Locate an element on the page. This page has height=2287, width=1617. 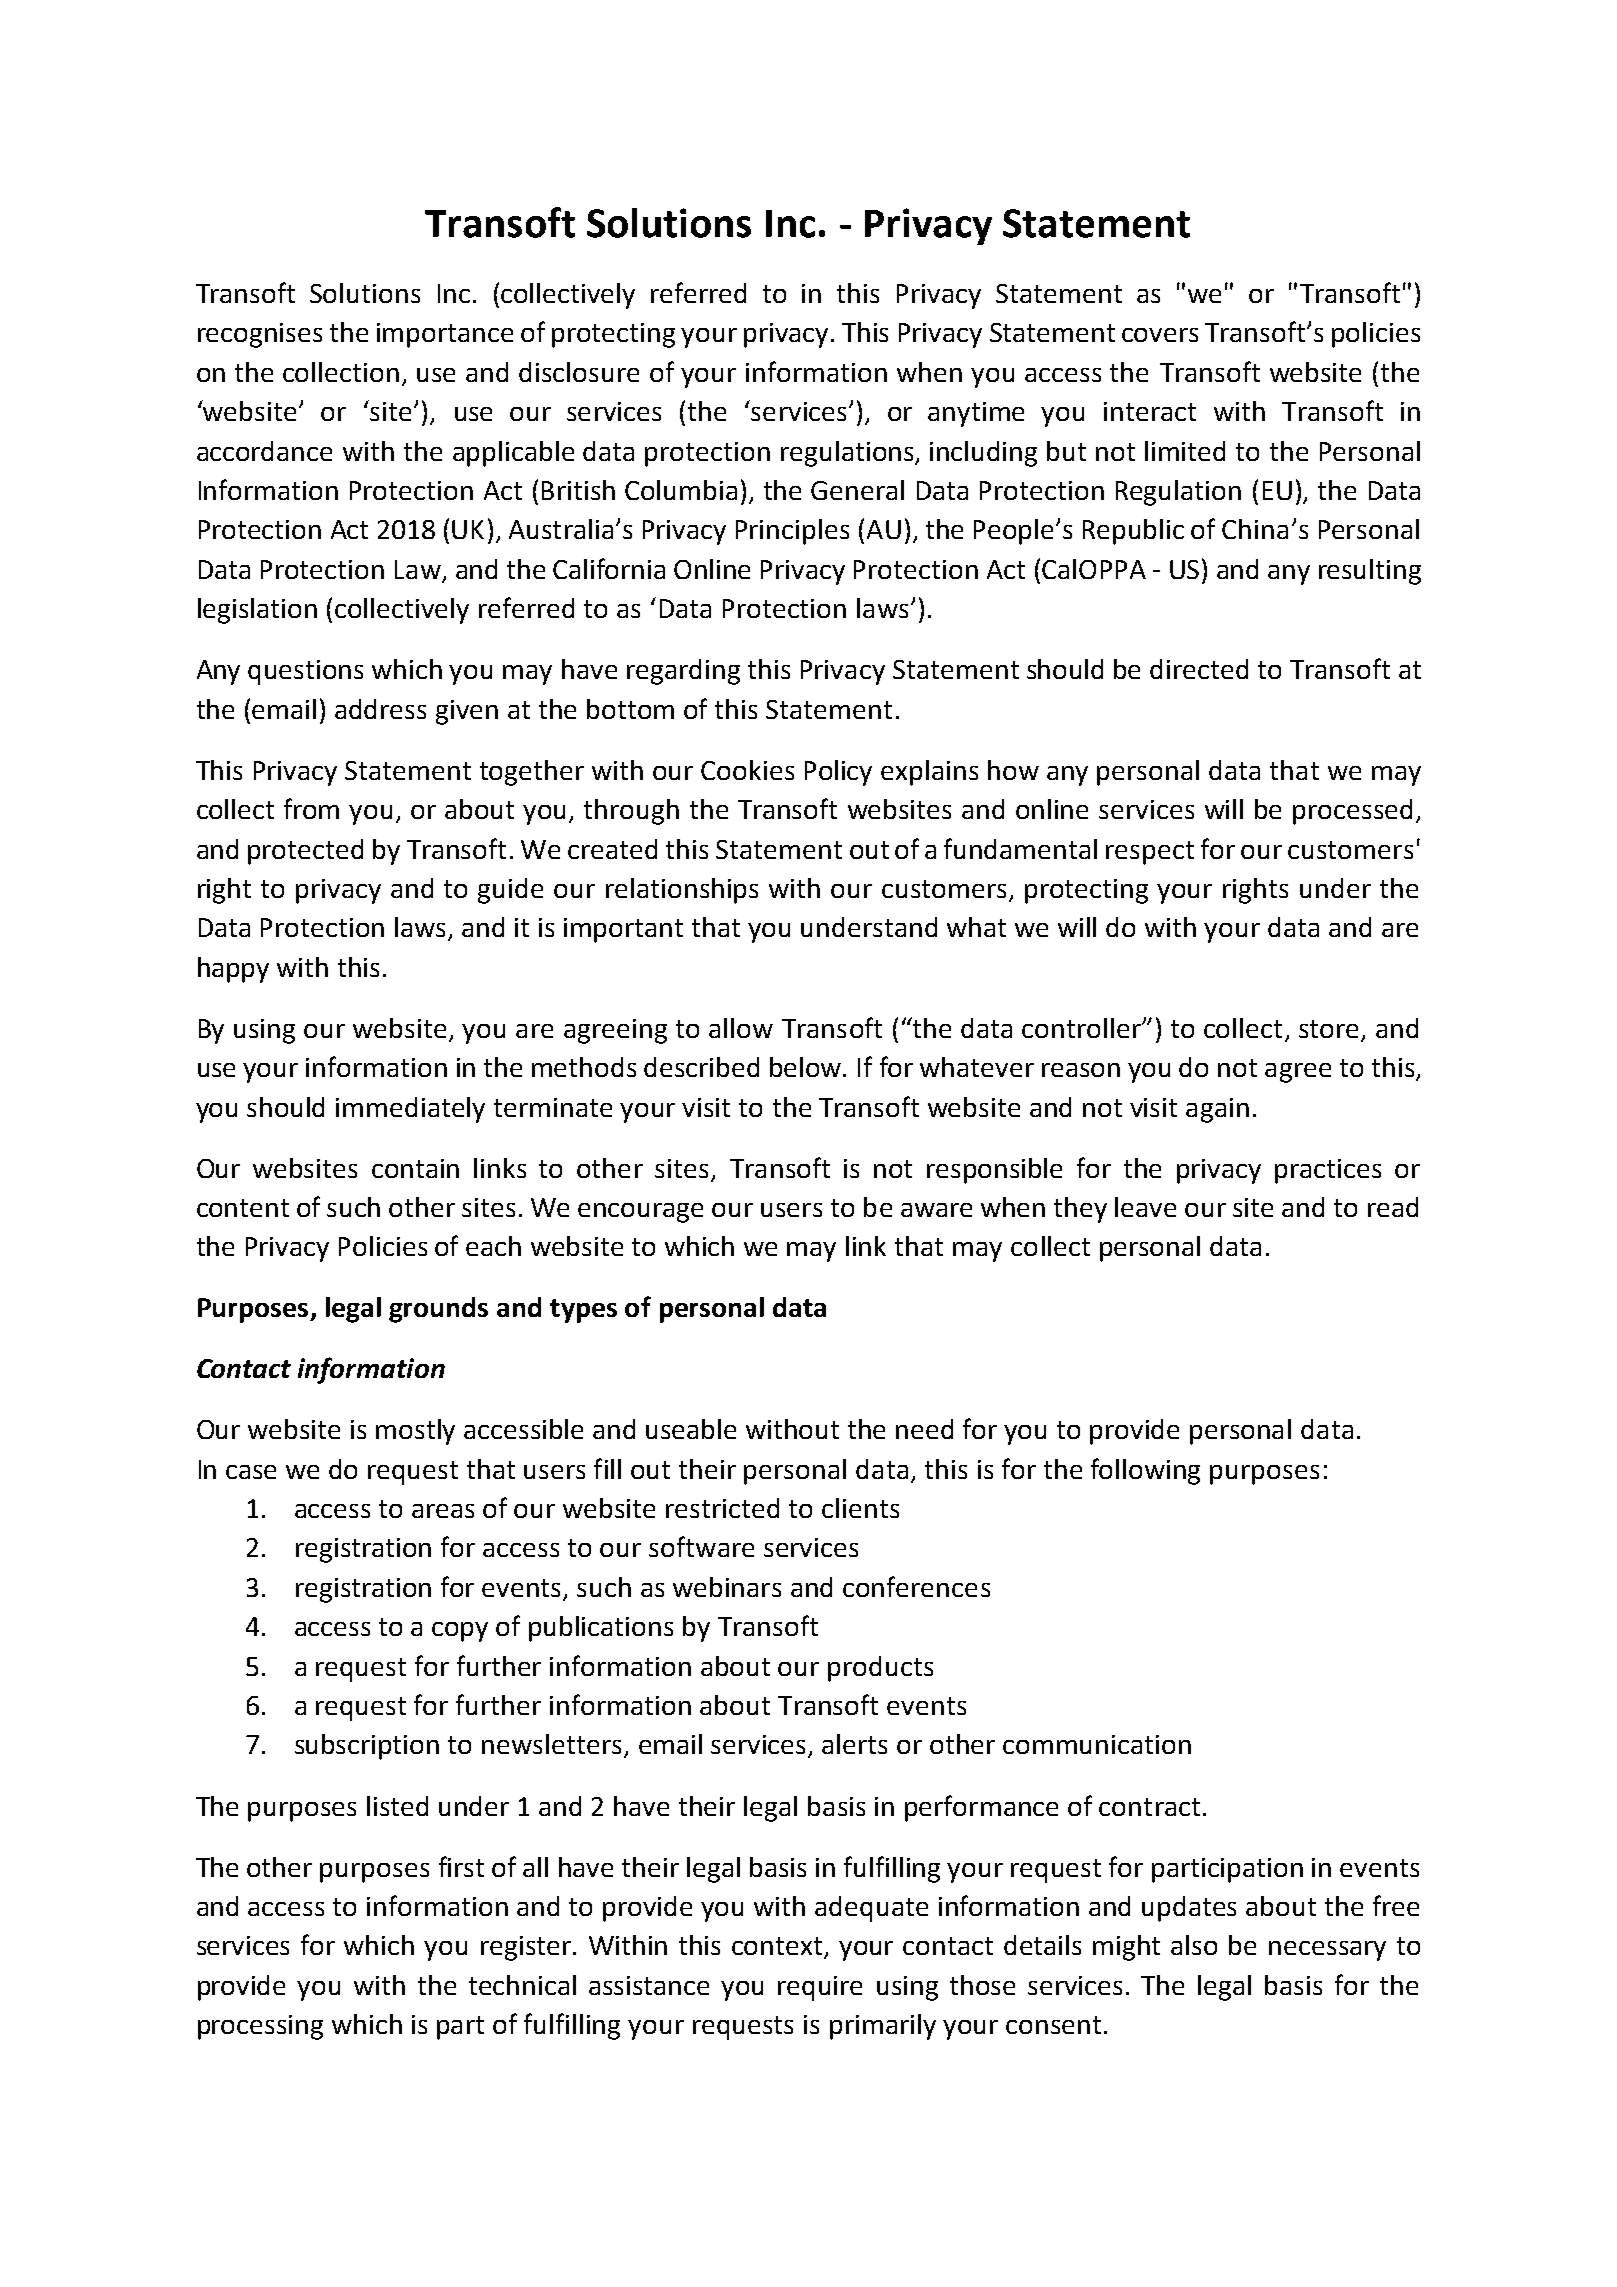
processing is located at coordinates (260, 2027).
